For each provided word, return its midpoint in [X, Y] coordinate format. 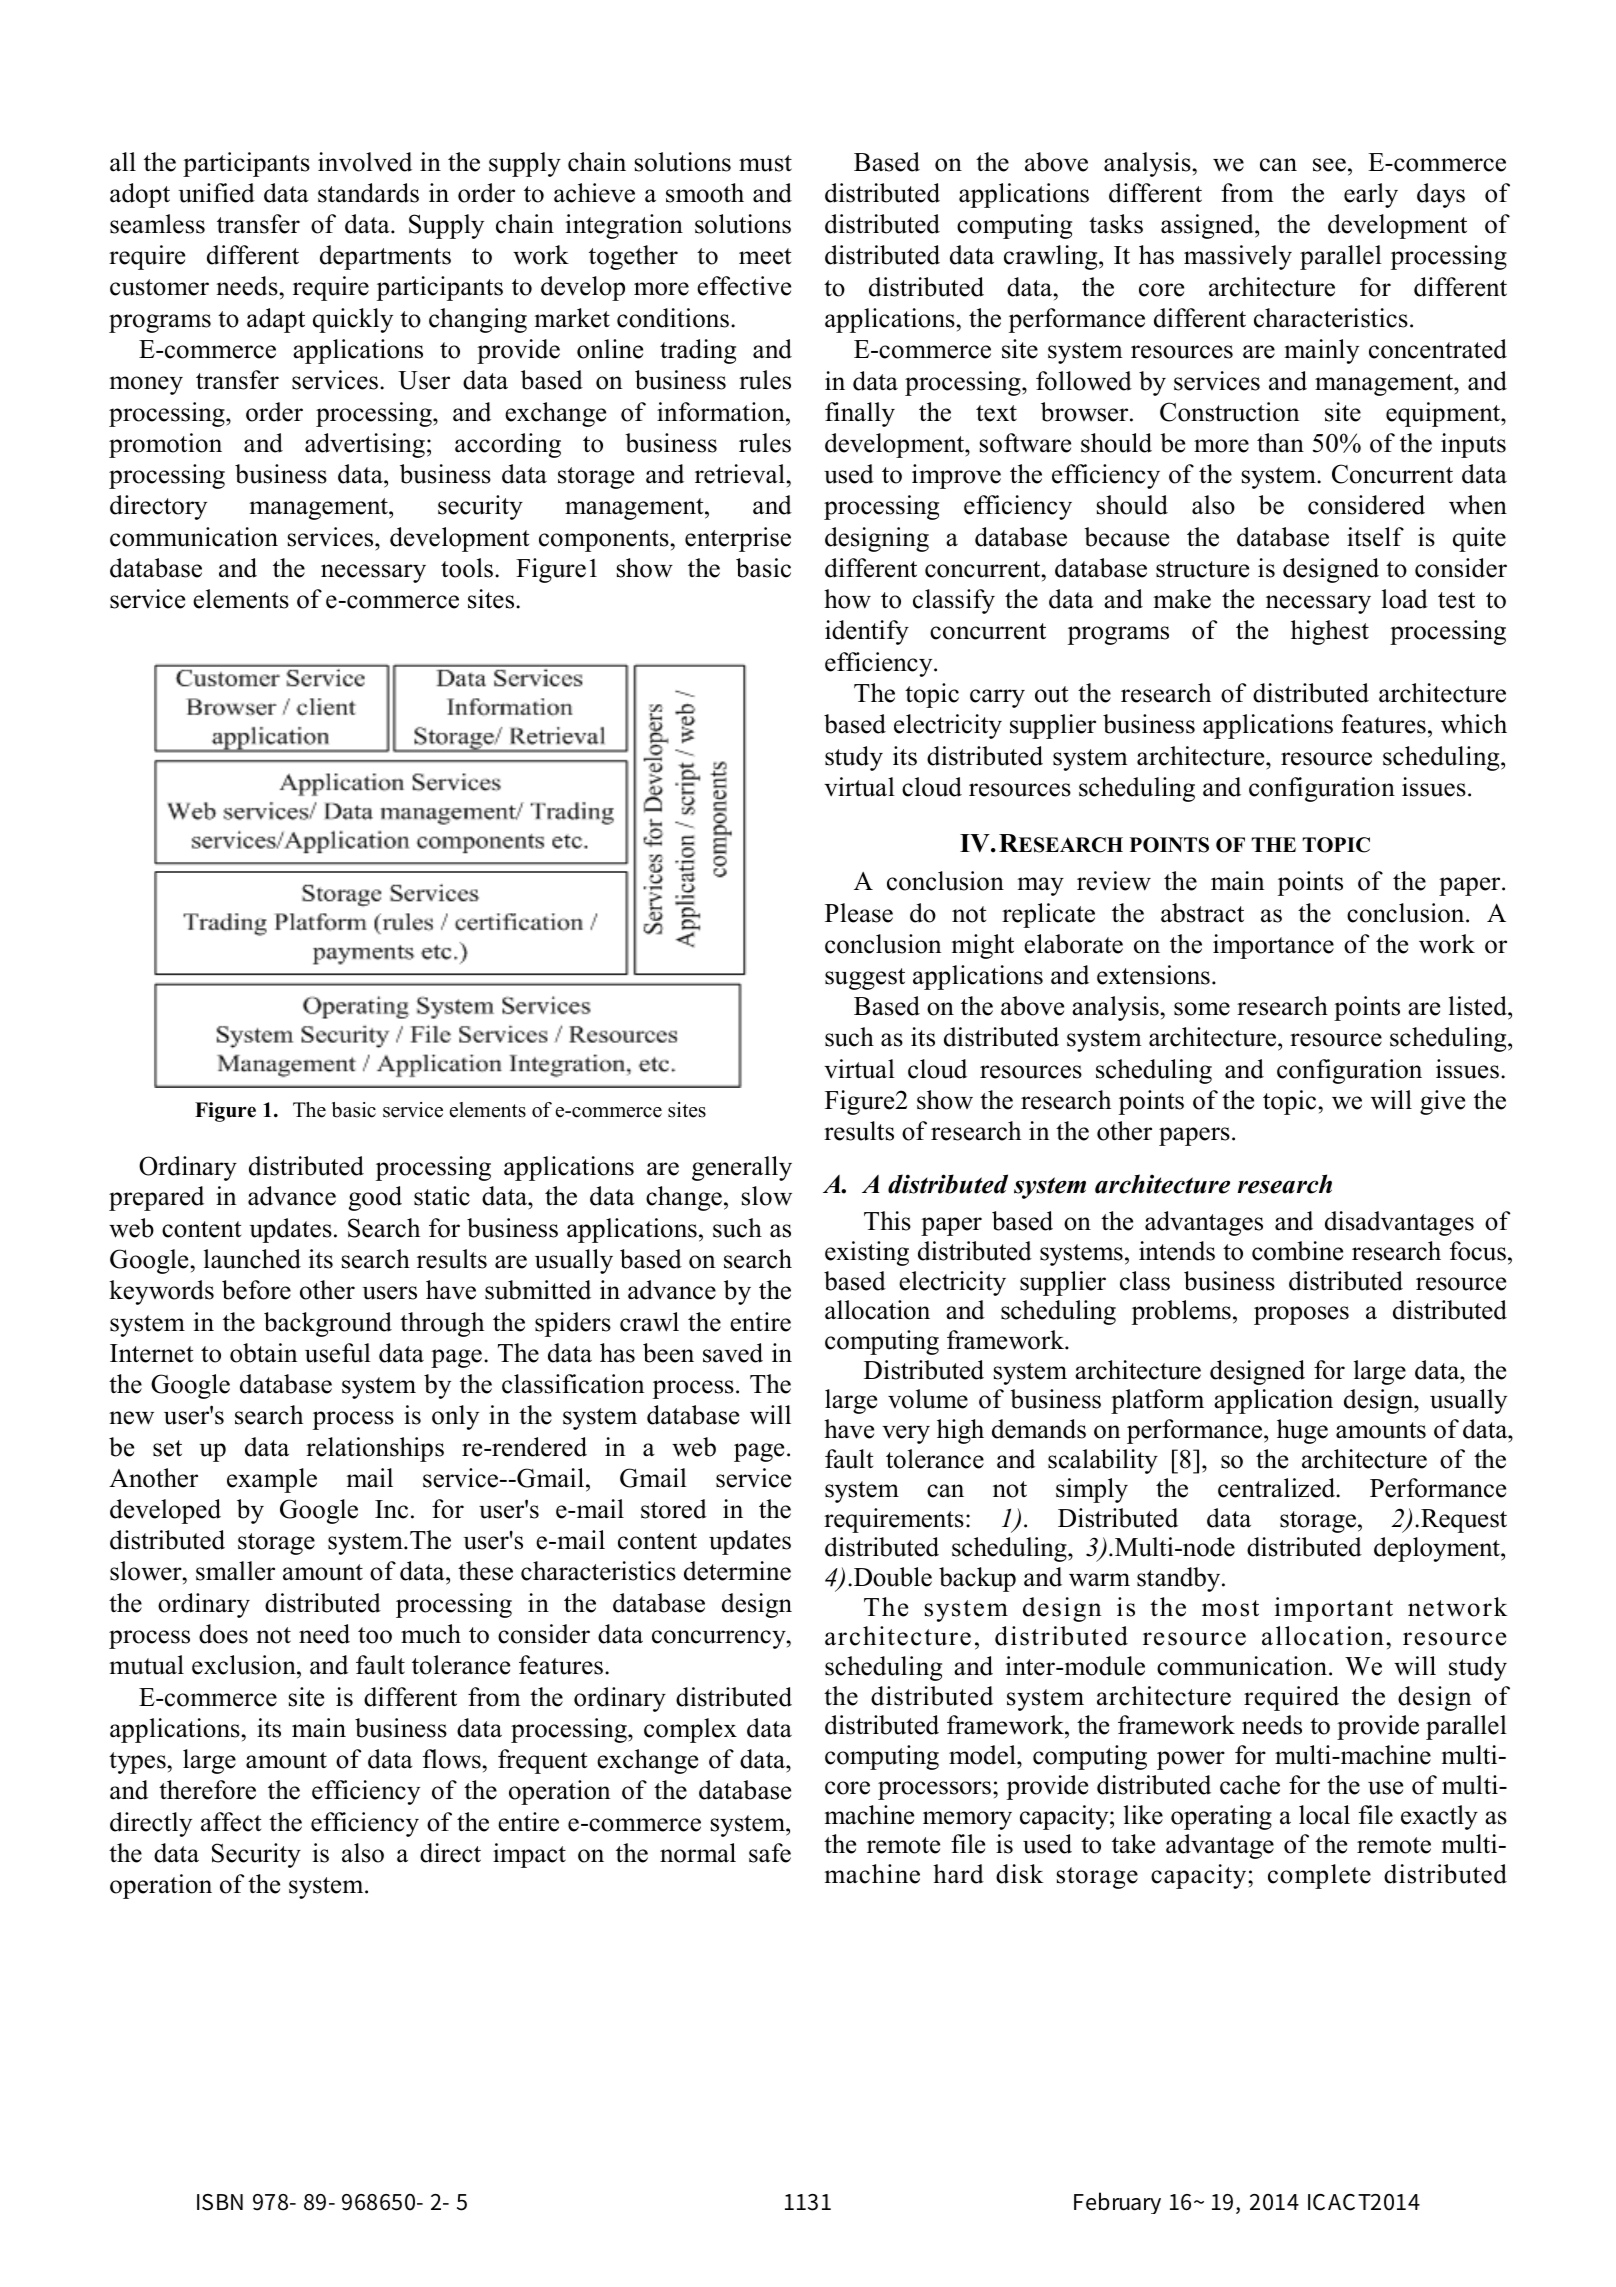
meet [765, 256]
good [375, 1198]
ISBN [220, 2202]
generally [742, 1168]
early [1371, 195]
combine [1297, 1251]
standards [368, 193]
